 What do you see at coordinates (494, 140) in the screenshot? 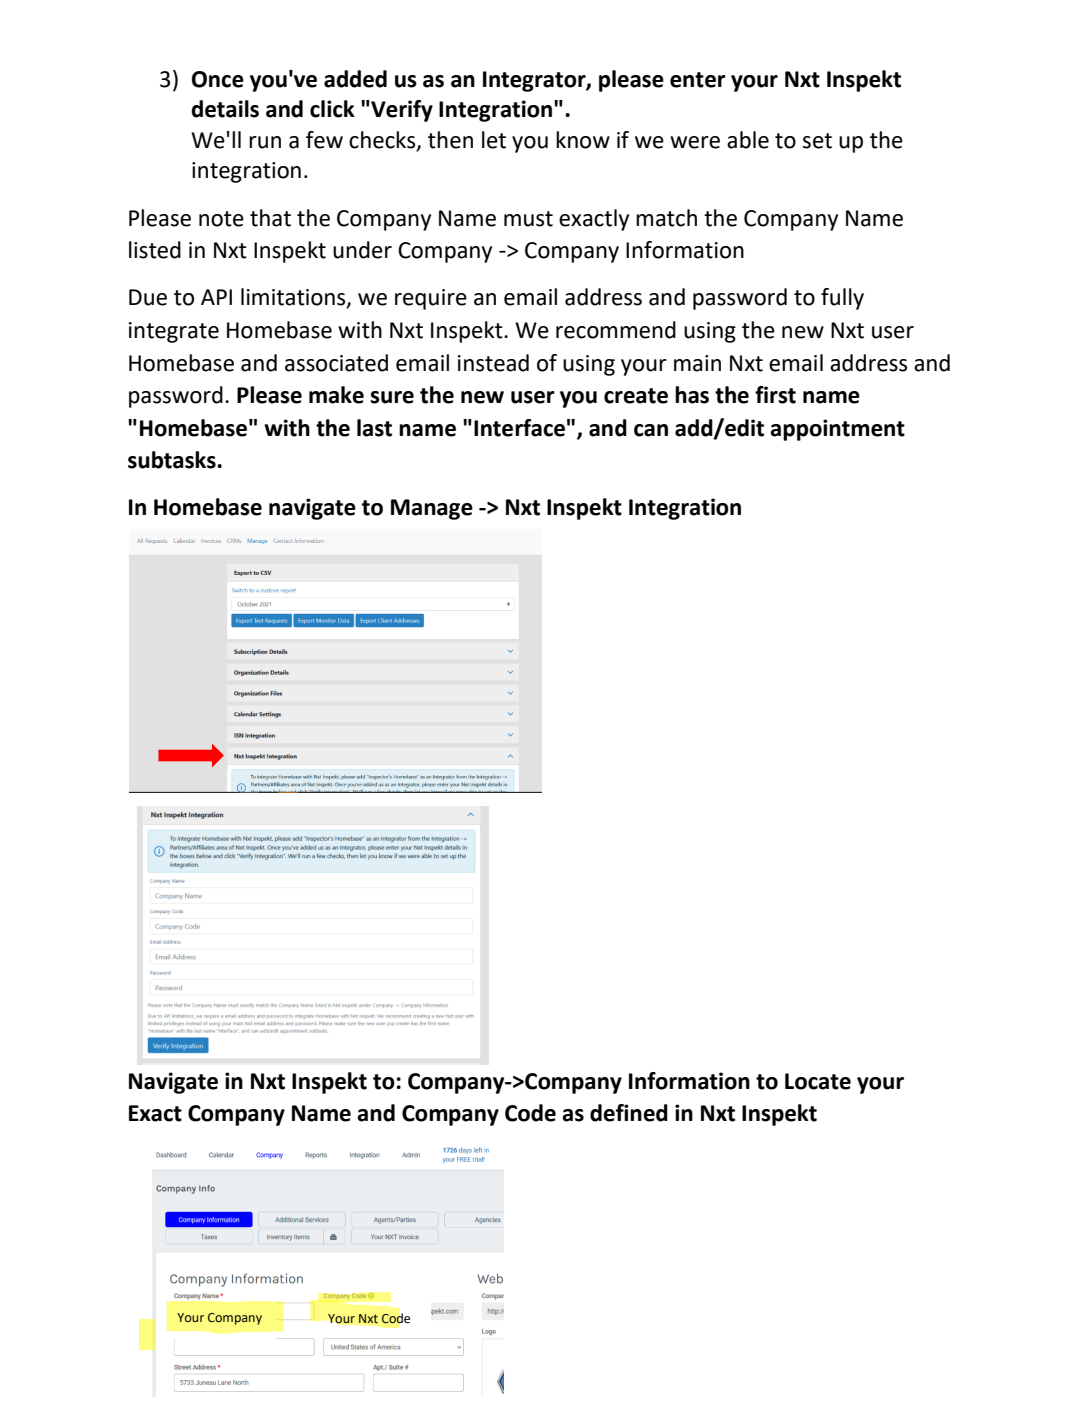
I see `let` at bounding box center [494, 140].
